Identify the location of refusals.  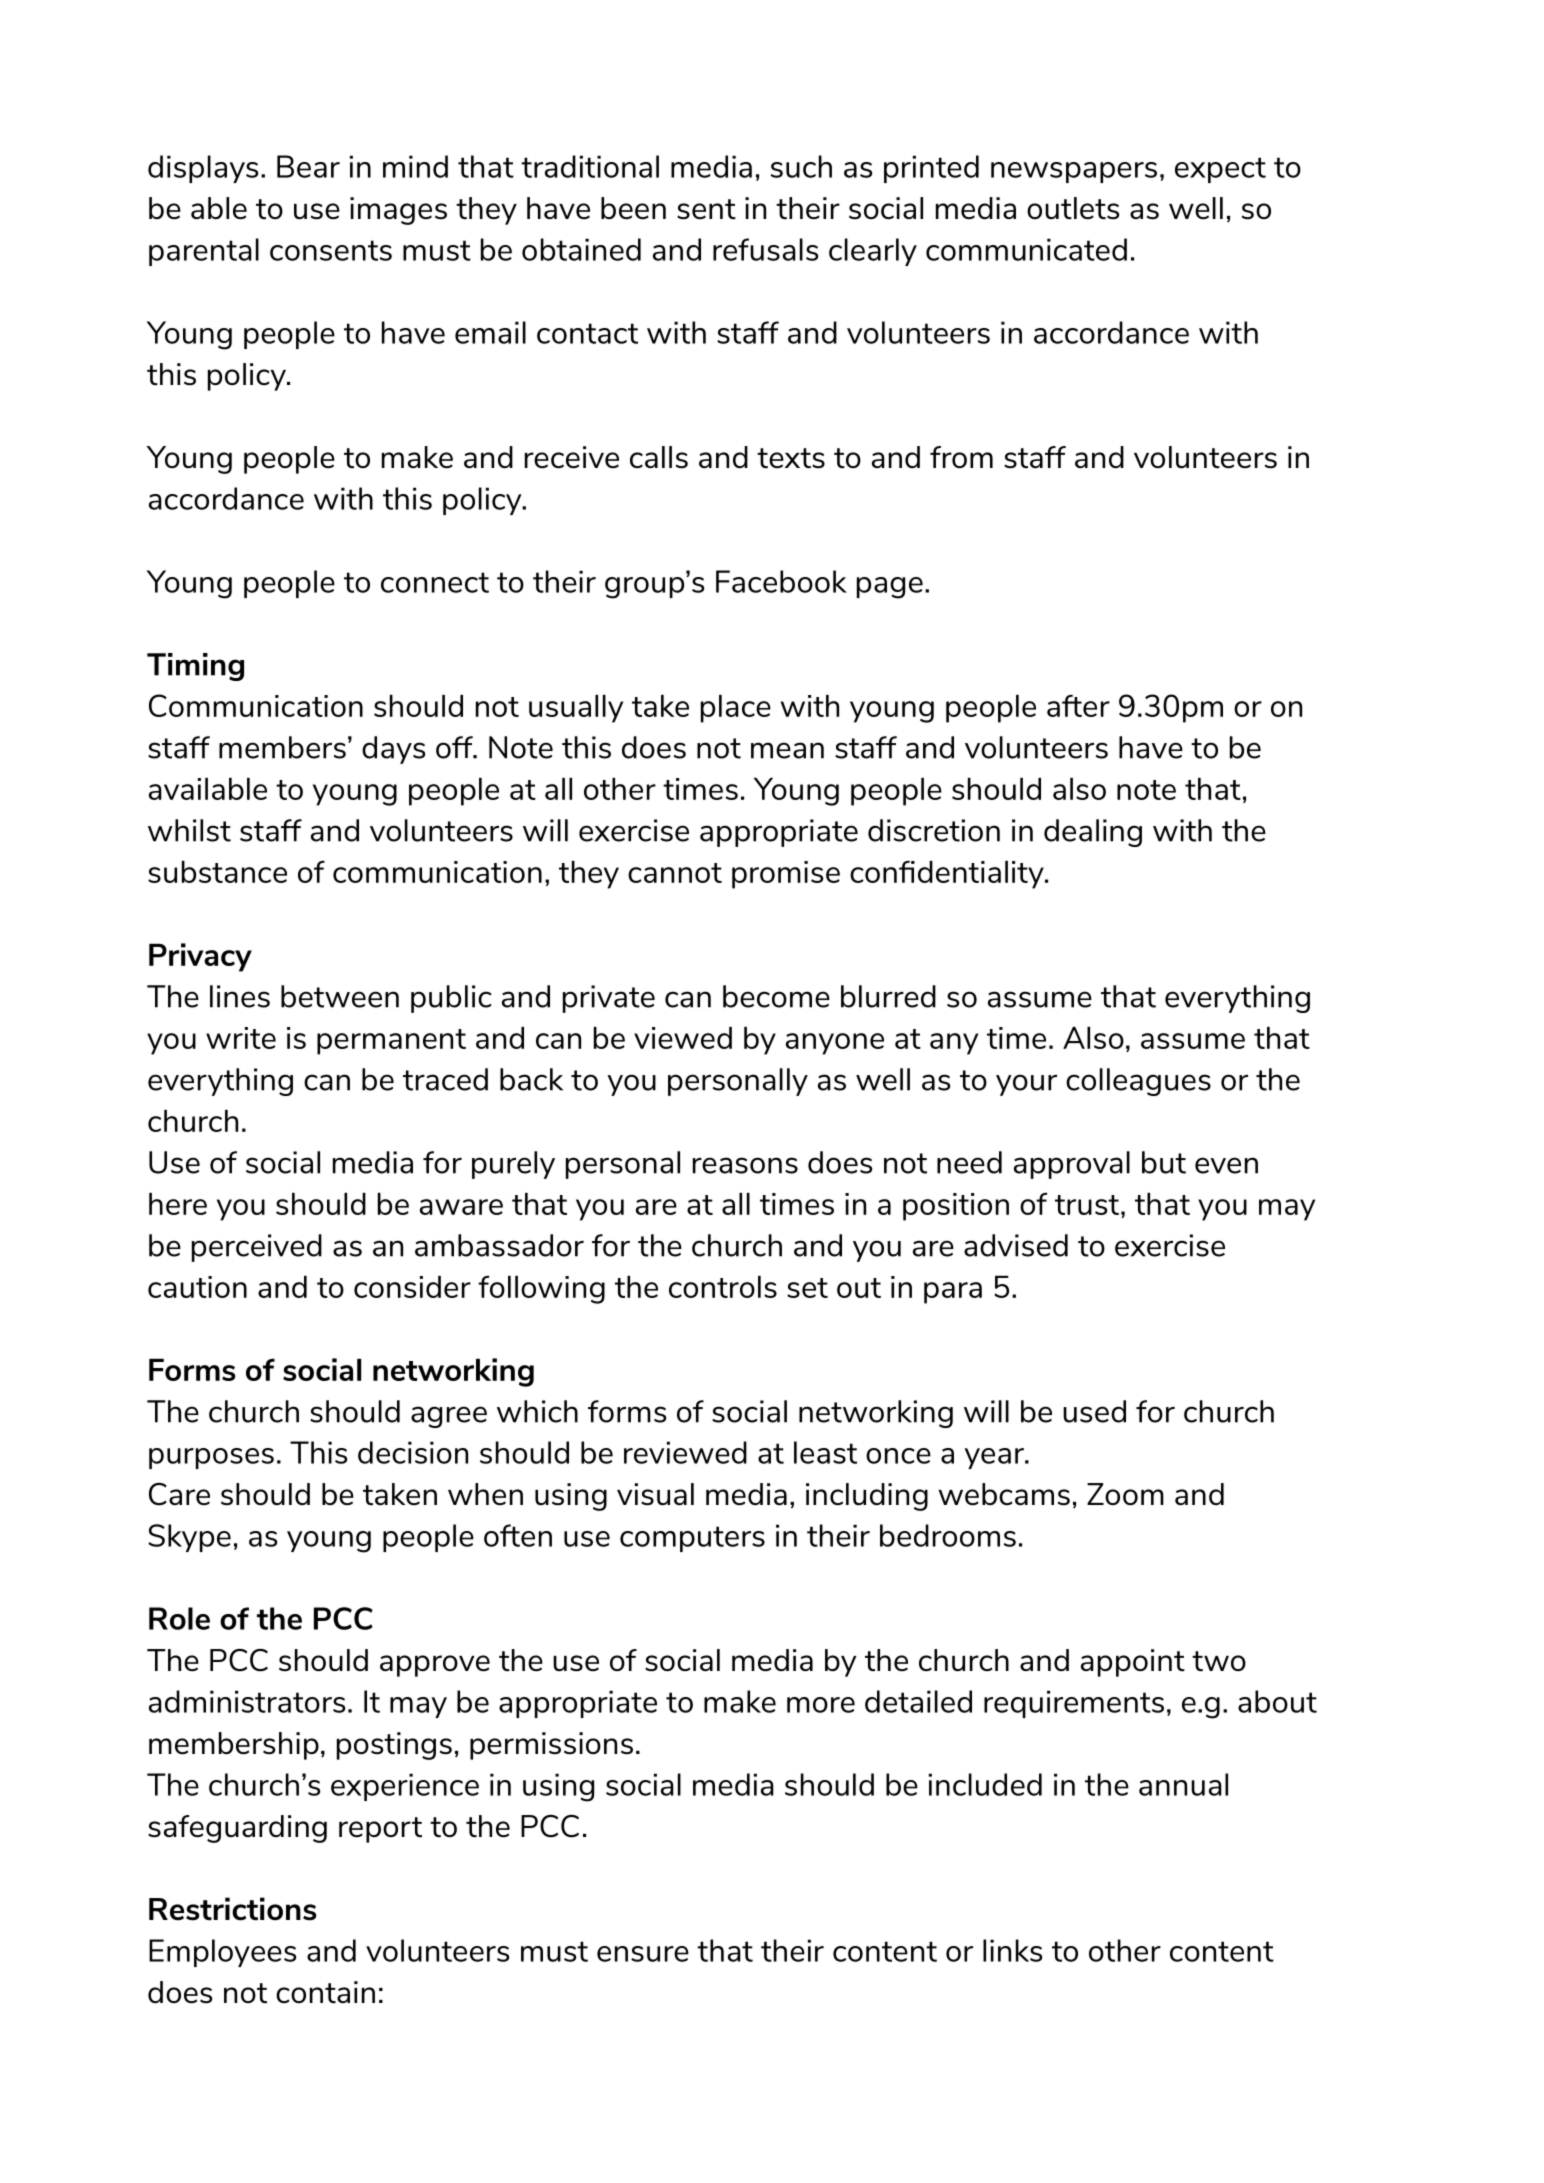
(765, 249).
